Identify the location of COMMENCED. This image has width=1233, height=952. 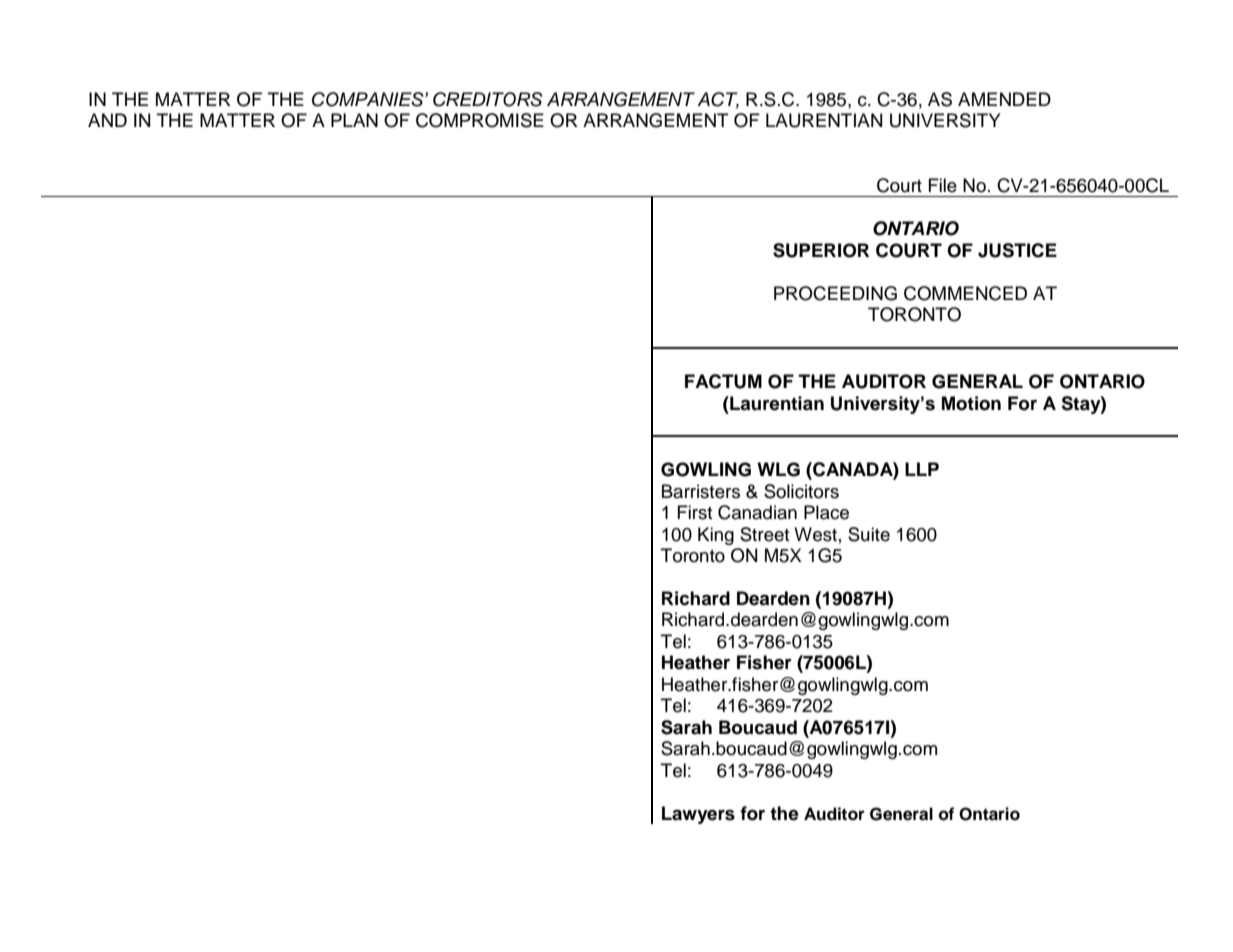
(965, 293).
